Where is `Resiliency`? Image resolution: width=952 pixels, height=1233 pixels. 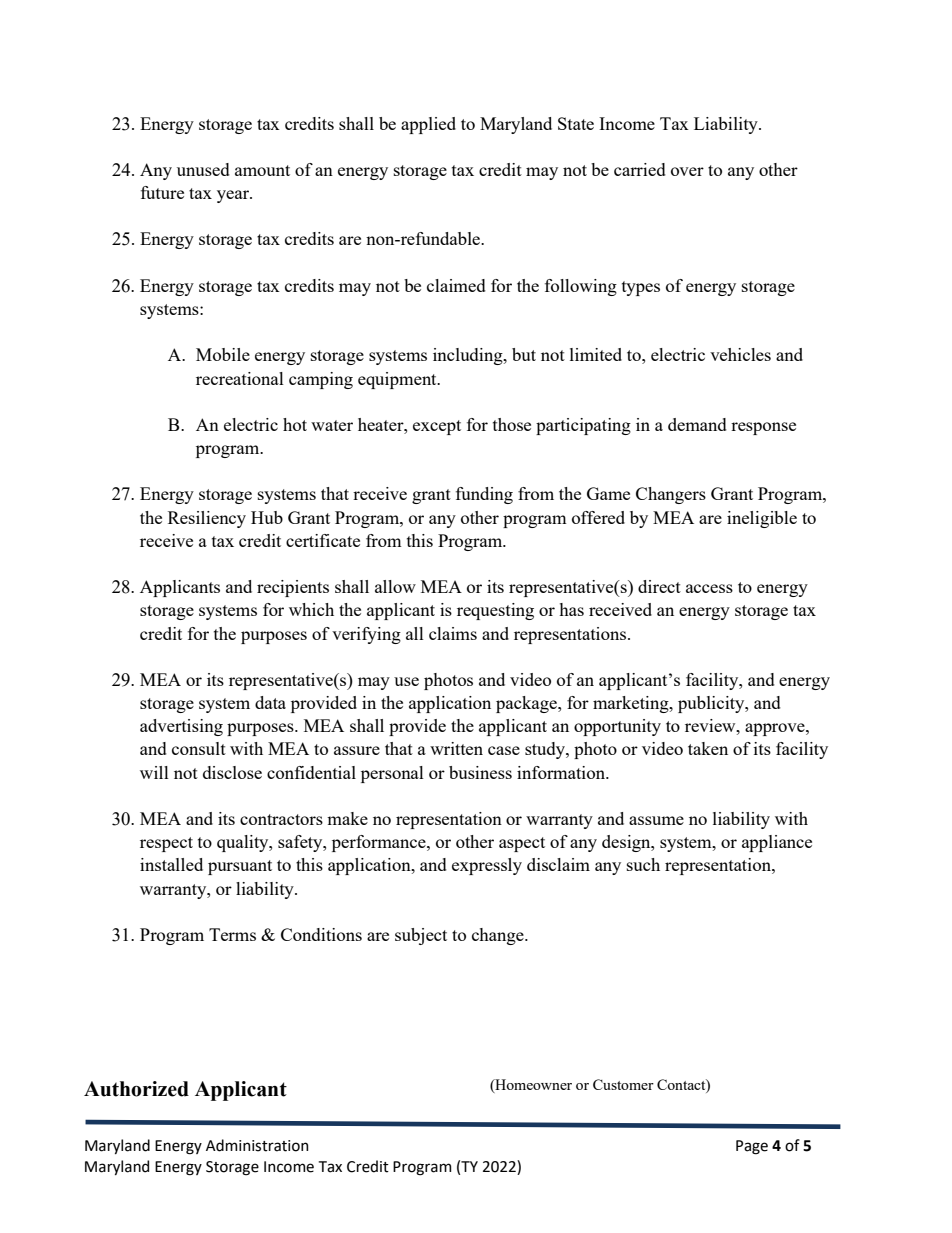
Resiliency is located at coordinates (207, 519).
